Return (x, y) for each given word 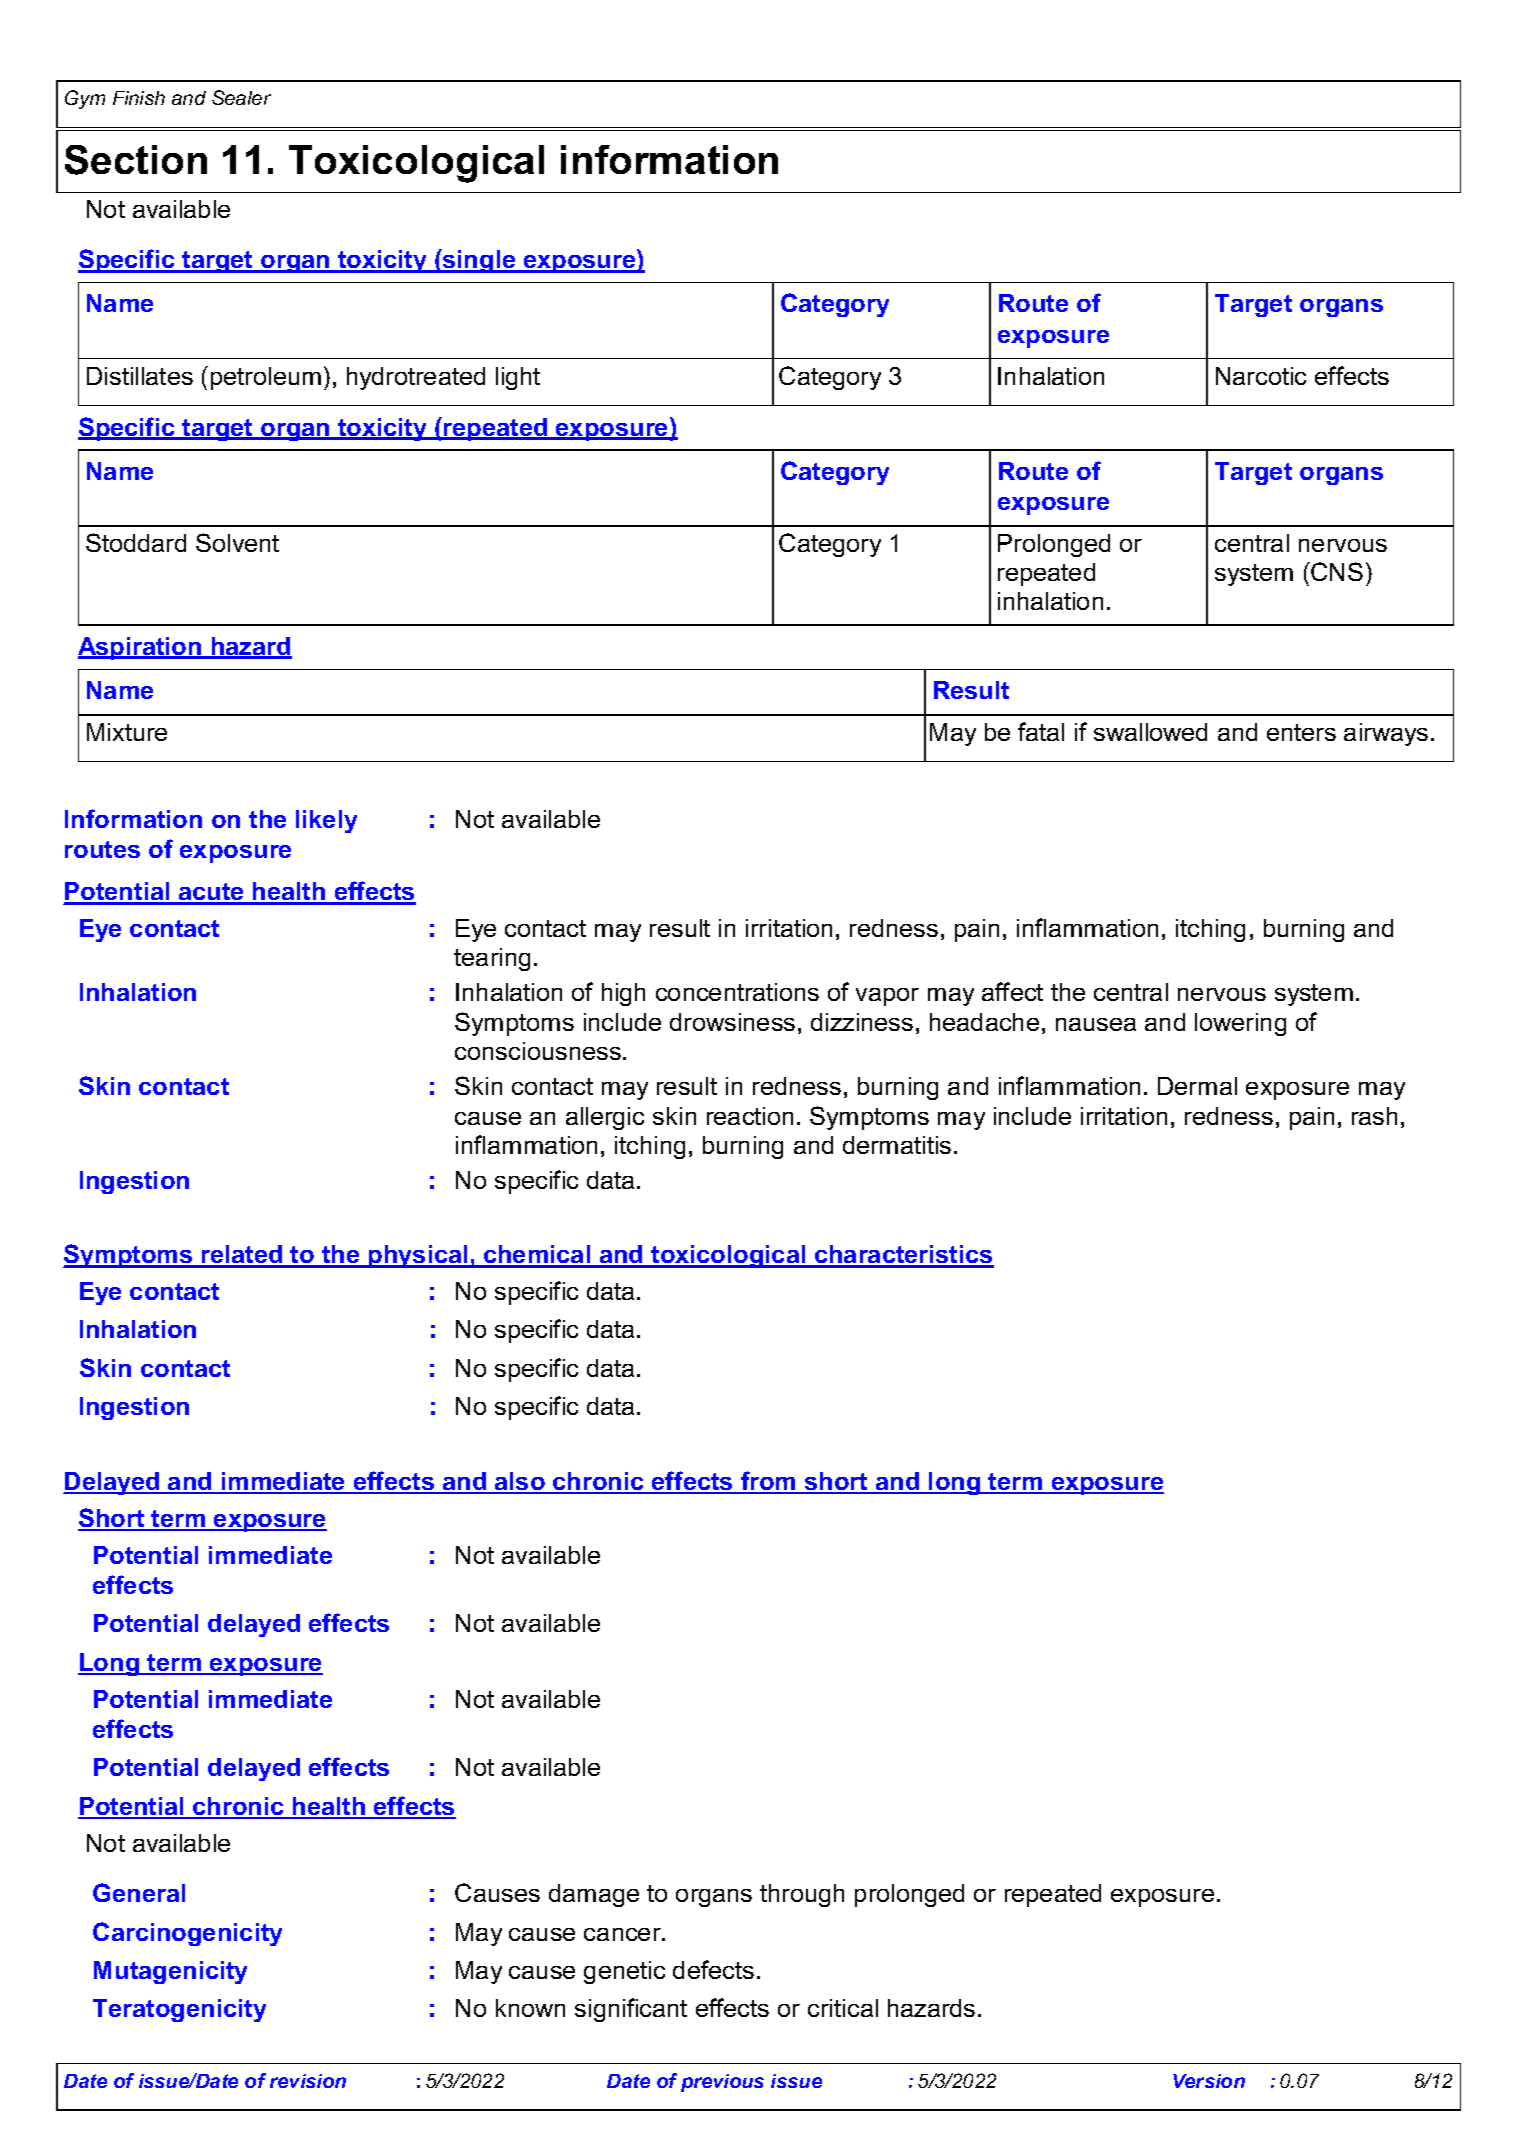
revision (308, 2081)
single (479, 261)
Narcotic (1261, 376)
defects (713, 1969)
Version (1209, 2081)
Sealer (241, 97)
